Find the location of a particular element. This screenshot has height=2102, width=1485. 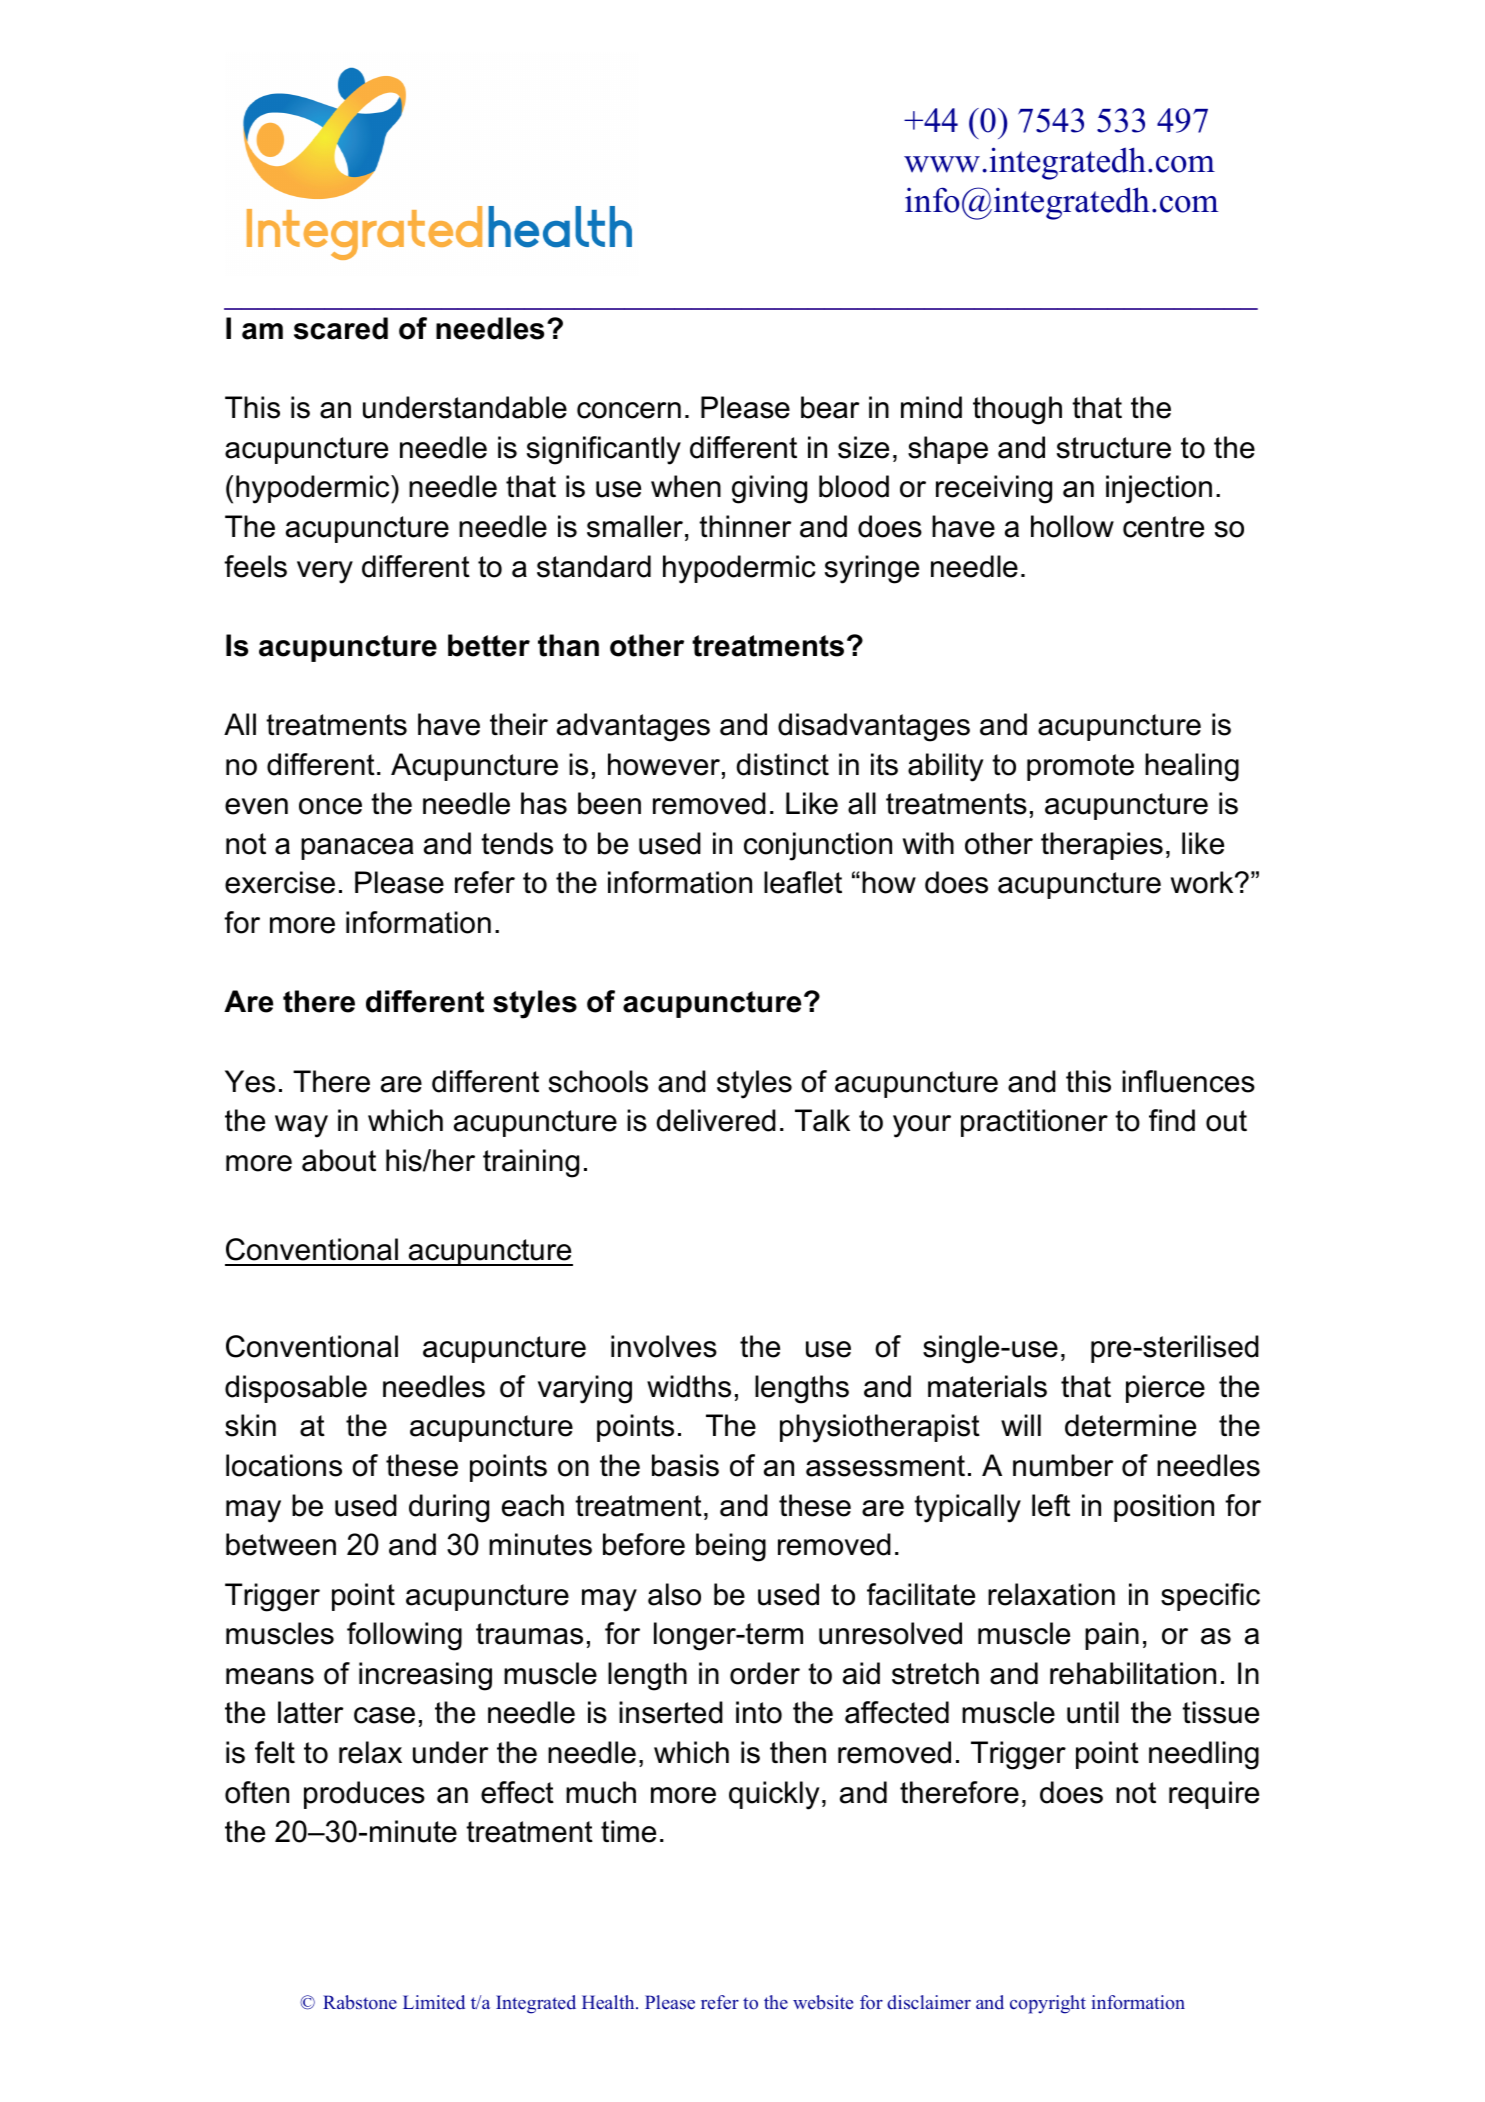

website is located at coordinates (823, 2002).
